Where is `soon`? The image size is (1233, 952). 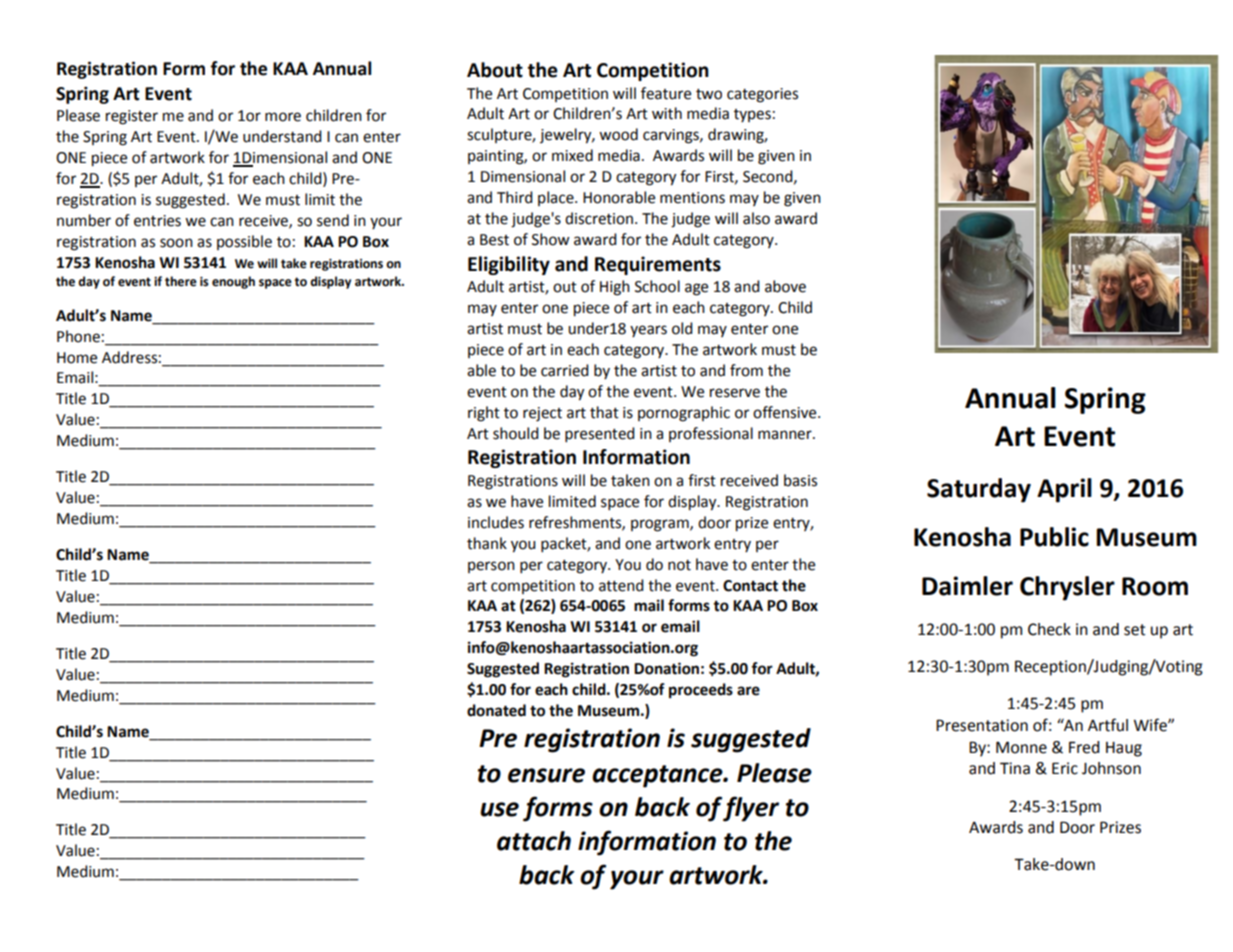 soon is located at coordinates (176, 243).
